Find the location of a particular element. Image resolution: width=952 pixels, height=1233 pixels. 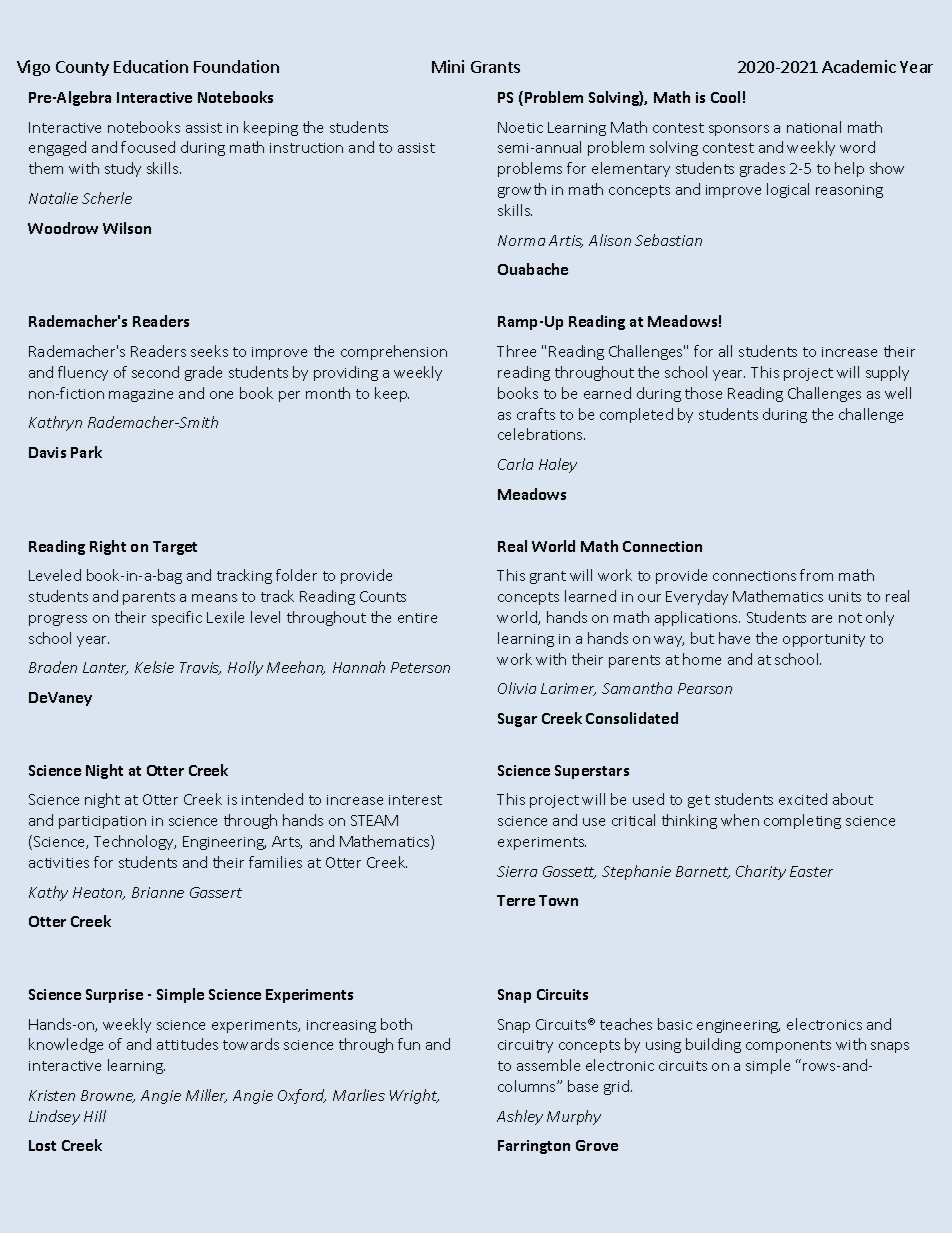

Ashley is located at coordinates (520, 1117).
